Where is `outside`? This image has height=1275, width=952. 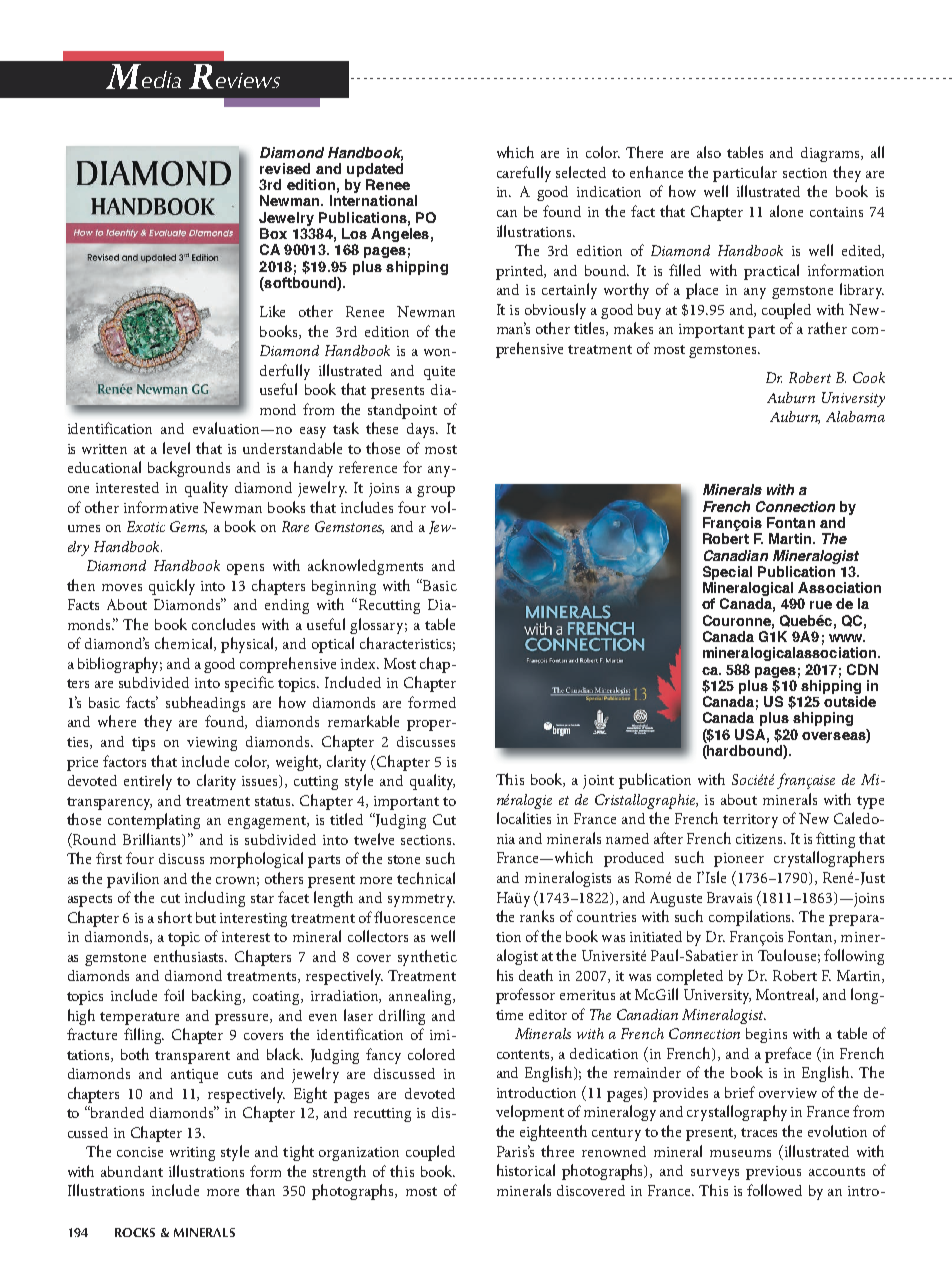
outside is located at coordinates (850, 701).
